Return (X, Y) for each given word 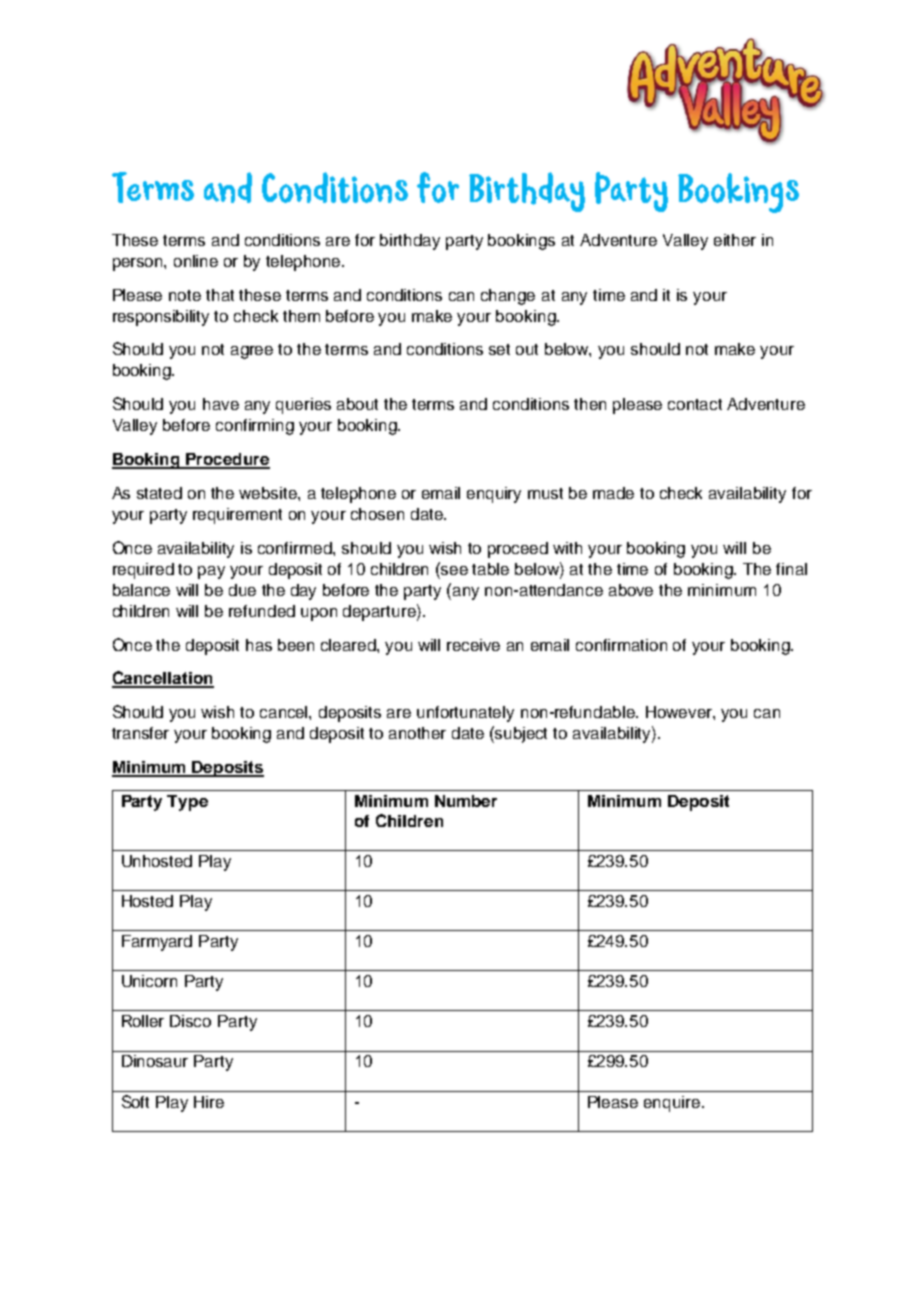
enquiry (494, 495)
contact (695, 404)
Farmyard (157, 943)
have (221, 404)
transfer (140, 733)
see (453, 569)
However (680, 712)
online (196, 261)
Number (466, 801)
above (631, 590)
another (417, 733)
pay (211, 572)
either (735, 240)
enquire (673, 1104)
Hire (209, 1102)
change (508, 297)
